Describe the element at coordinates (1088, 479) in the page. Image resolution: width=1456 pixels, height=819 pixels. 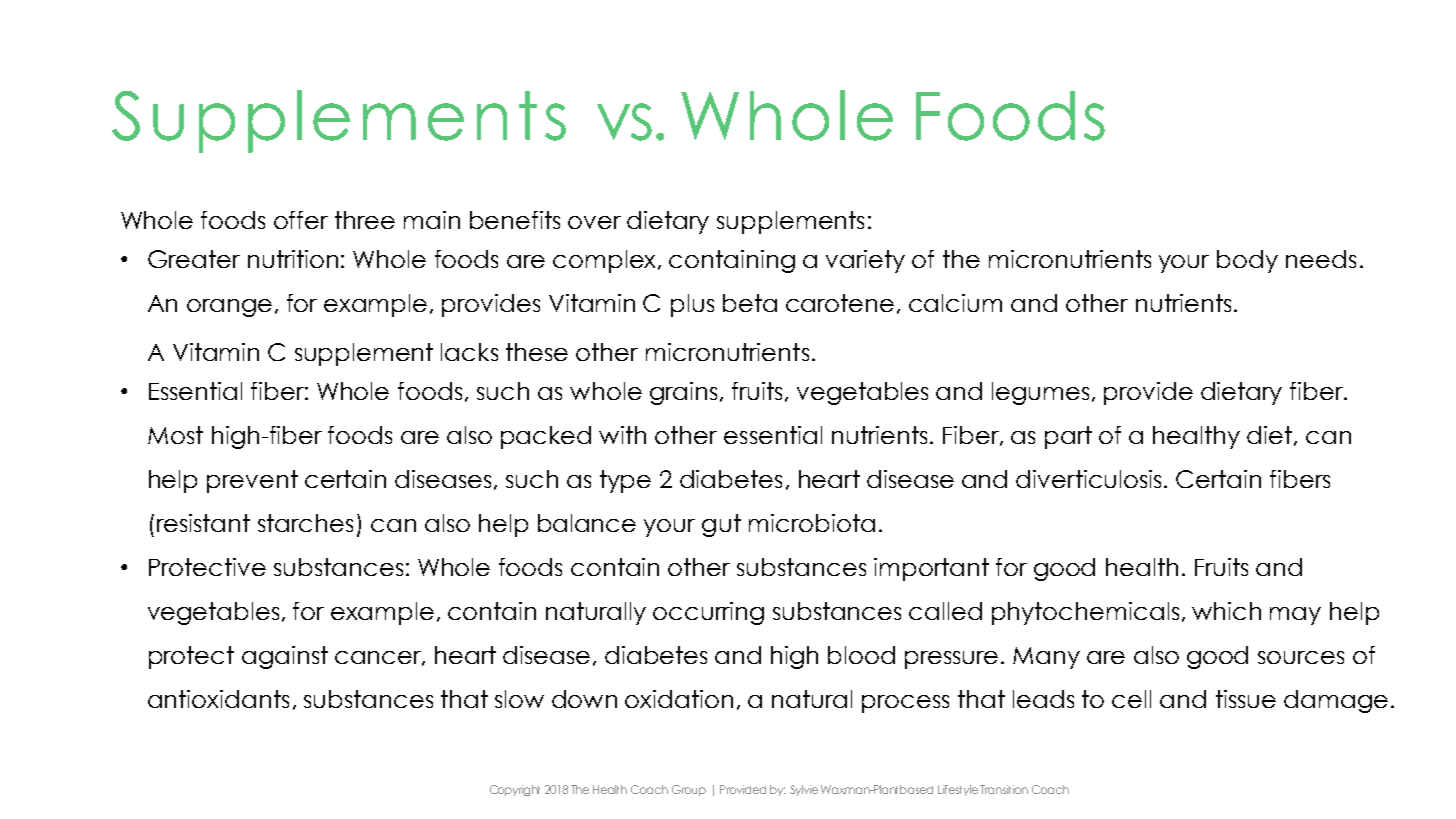
I see `diverticulosis` at that location.
